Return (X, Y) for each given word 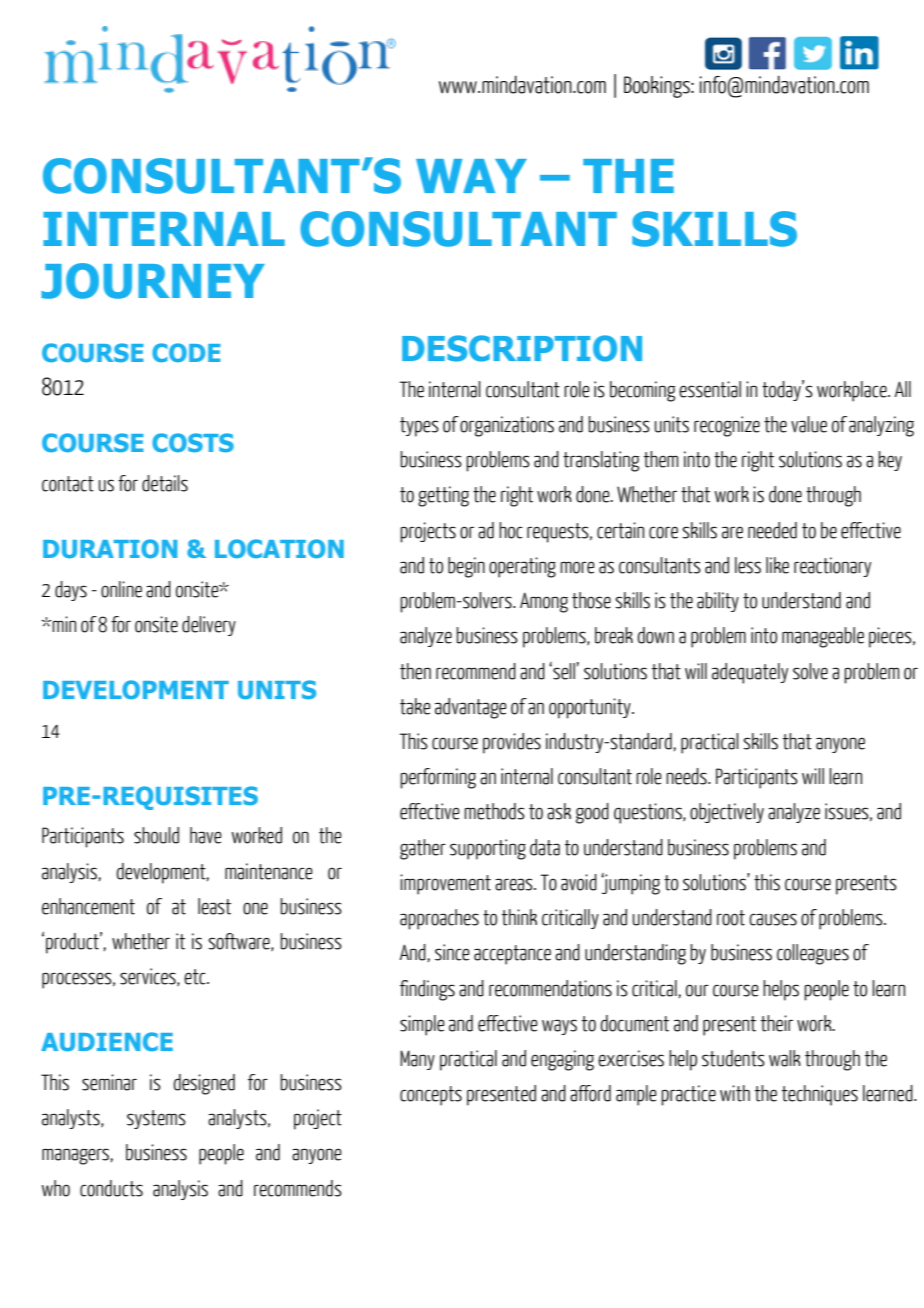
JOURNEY (153, 281)
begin (466, 567)
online (121, 589)
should (156, 835)
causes (773, 919)
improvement (445, 884)
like (777, 565)
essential (710, 389)
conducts (111, 1188)
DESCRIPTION (522, 348)
